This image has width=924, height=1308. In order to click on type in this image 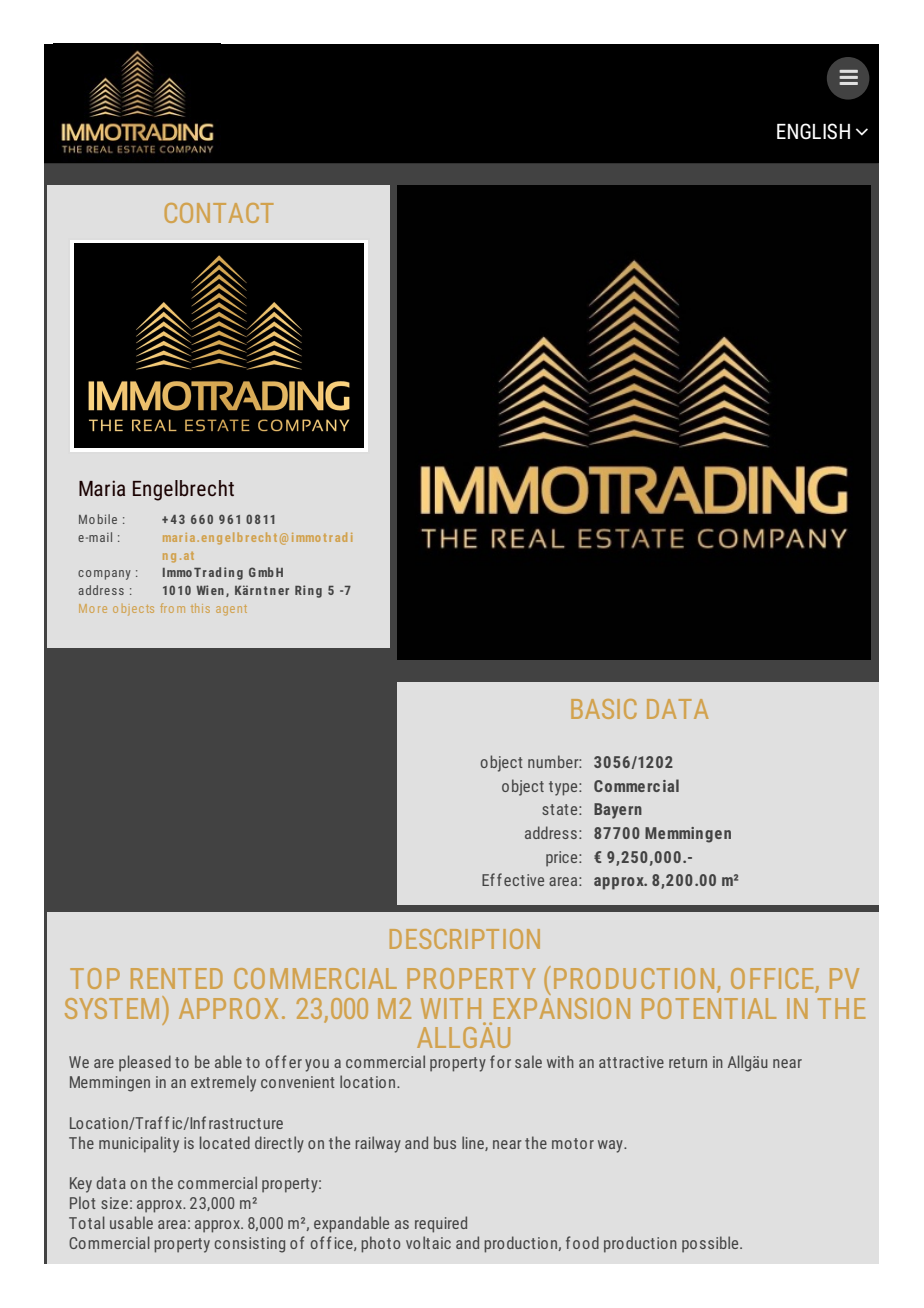, I will do `click(564, 788)`.
